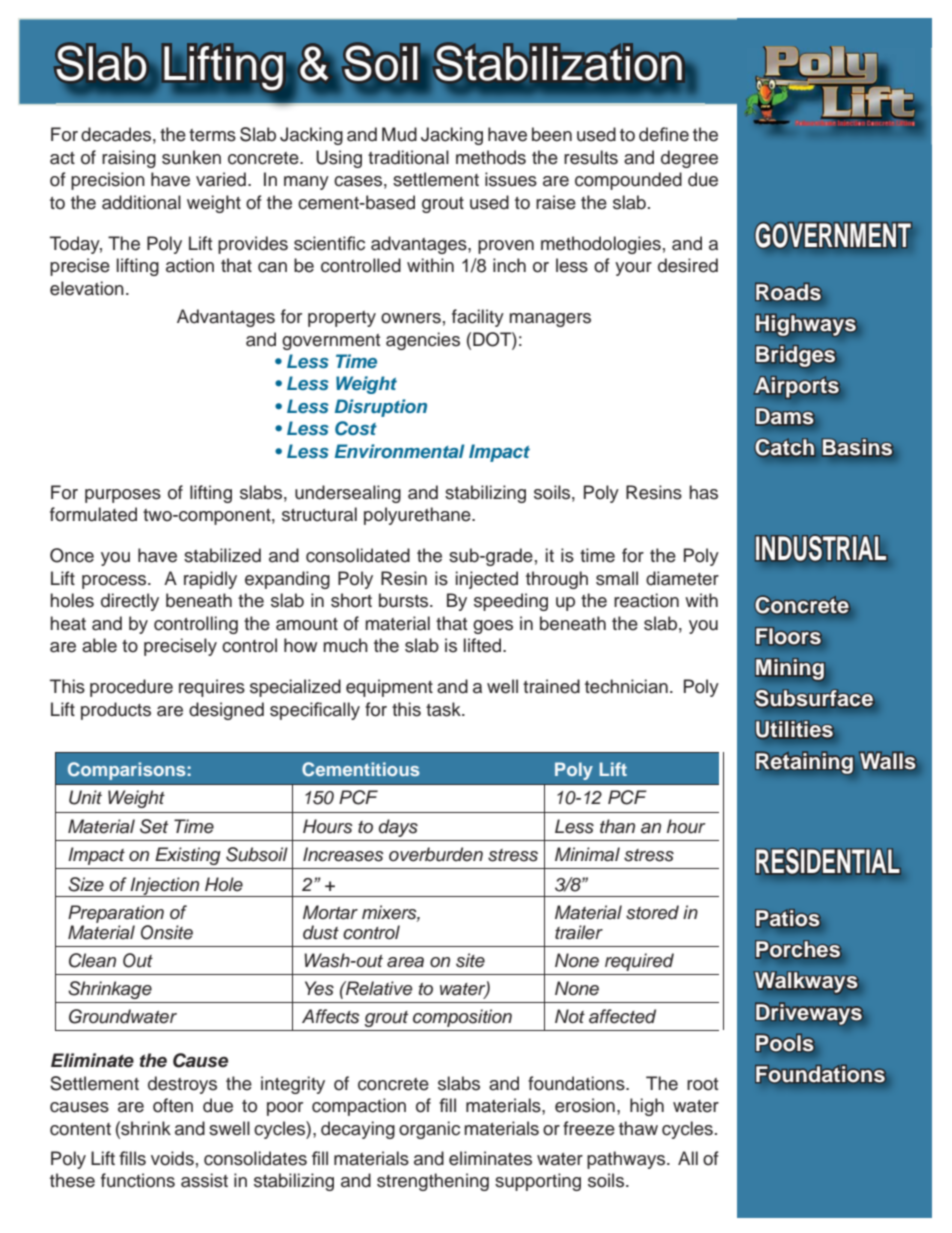  Describe the element at coordinates (129, 159) in the screenshot. I see `raising` at that location.
